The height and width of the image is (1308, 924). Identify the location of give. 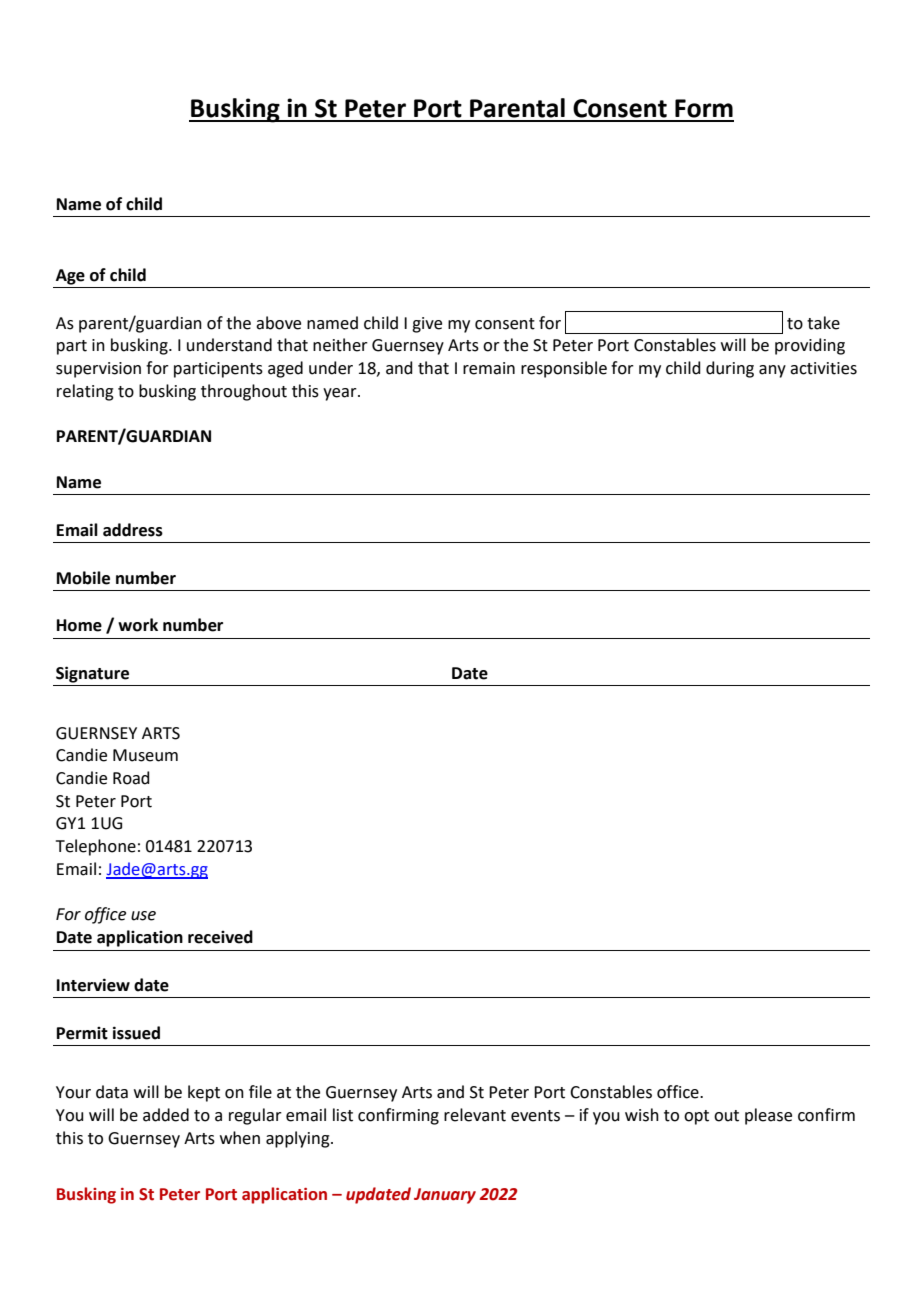
(427, 325).
